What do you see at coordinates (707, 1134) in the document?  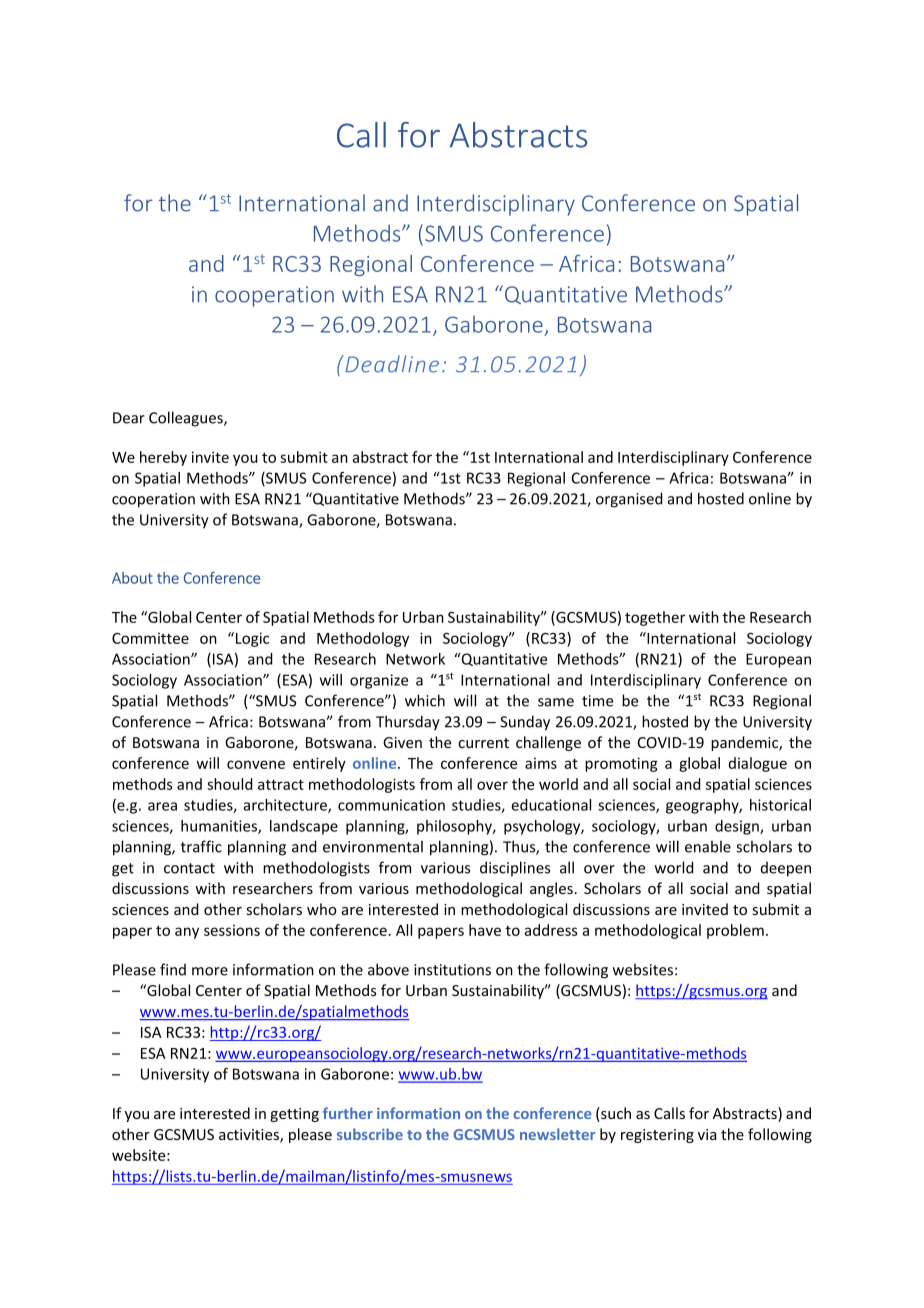 I see `via` at bounding box center [707, 1134].
